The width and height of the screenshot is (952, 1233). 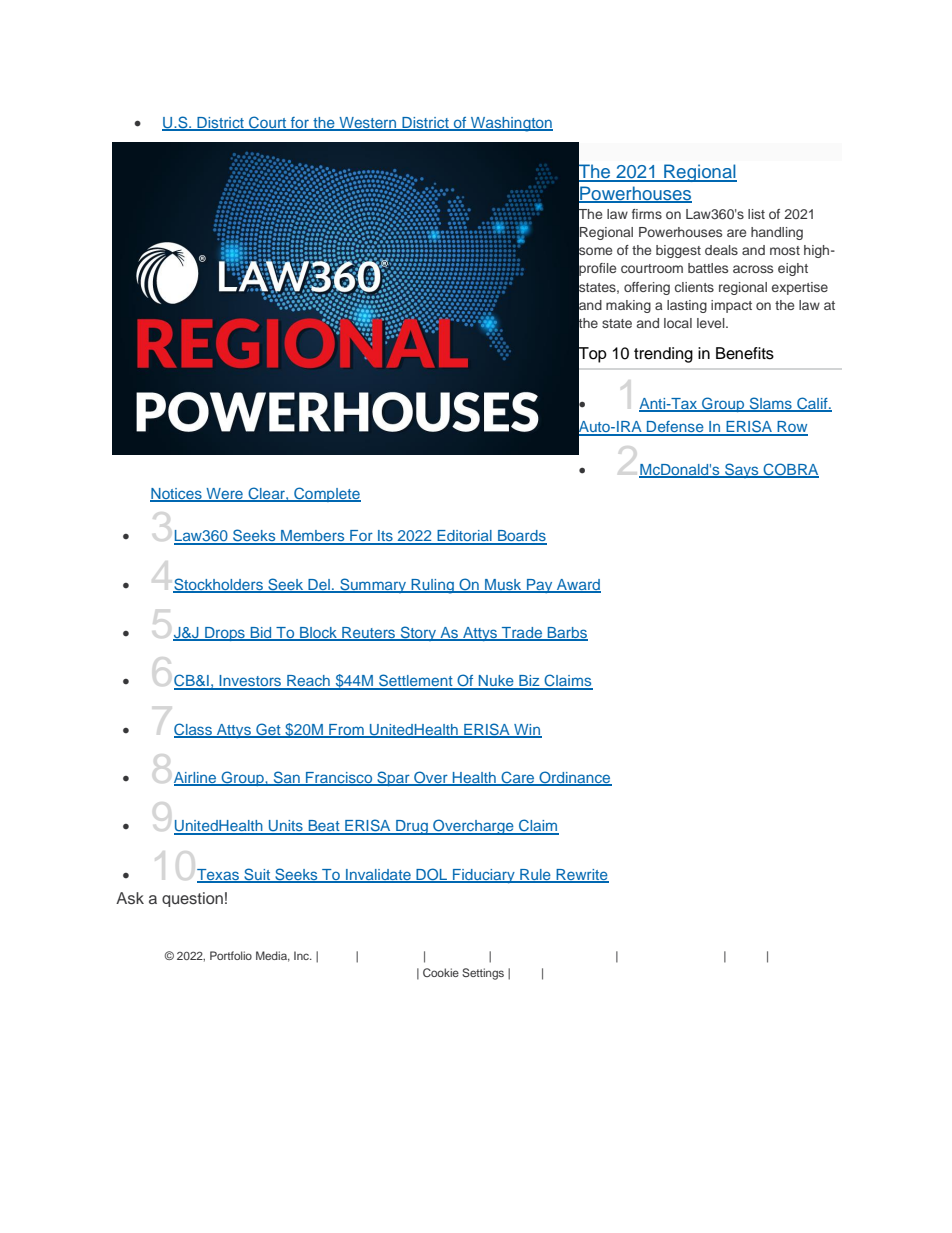 What do you see at coordinates (231, 955) in the screenshot?
I see `Portfolio` at bounding box center [231, 955].
